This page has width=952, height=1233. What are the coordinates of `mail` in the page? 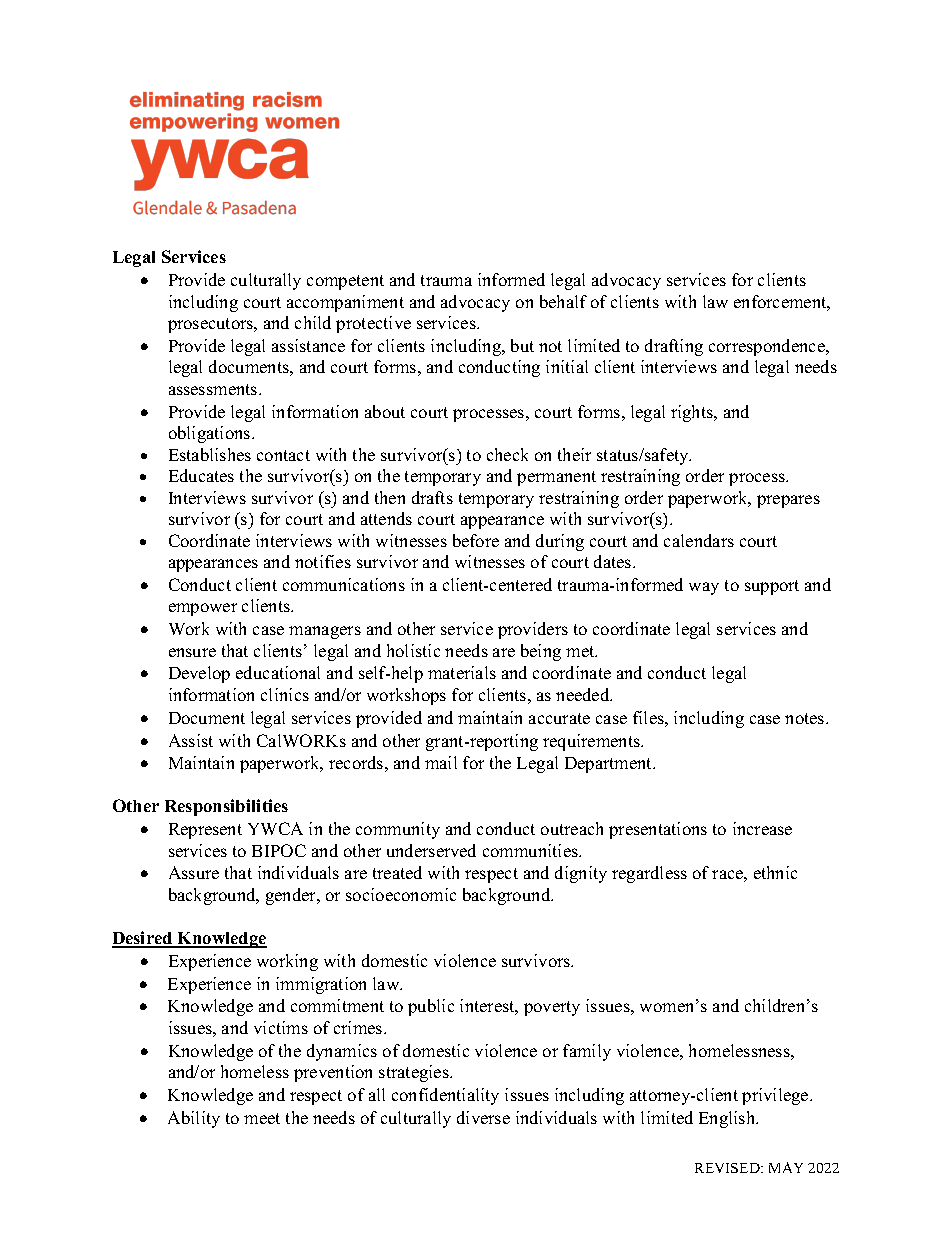 It's located at (441, 762).
